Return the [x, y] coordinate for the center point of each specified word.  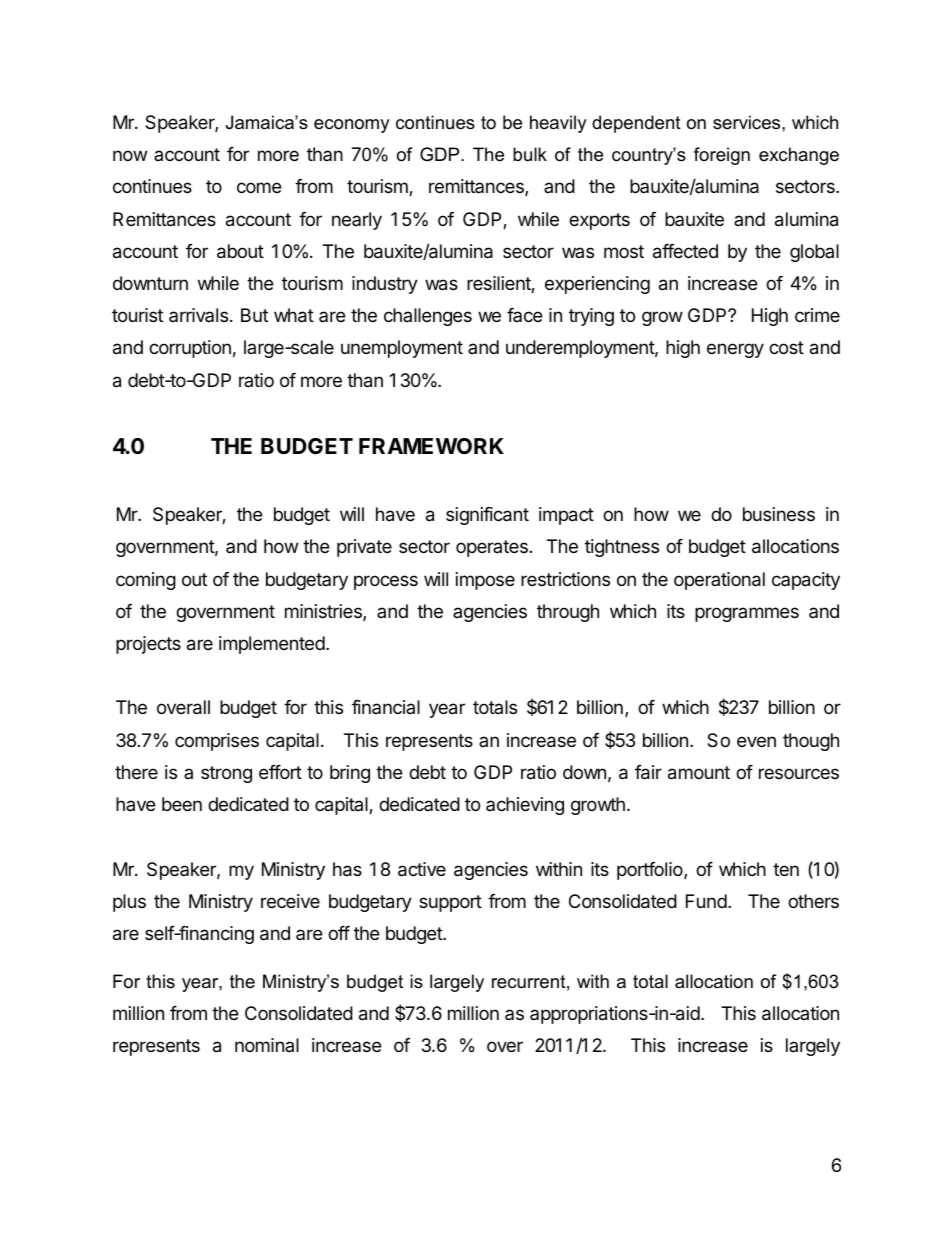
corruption [190, 349]
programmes [747, 614]
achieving [525, 806]
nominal [267, 1045]
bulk [530, 154]
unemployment [402, 349]
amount [699, 773]
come [259, 187]
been [182, 804]
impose [485, 581]
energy [735, 350]
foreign [722, 156]
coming [146, 581]
